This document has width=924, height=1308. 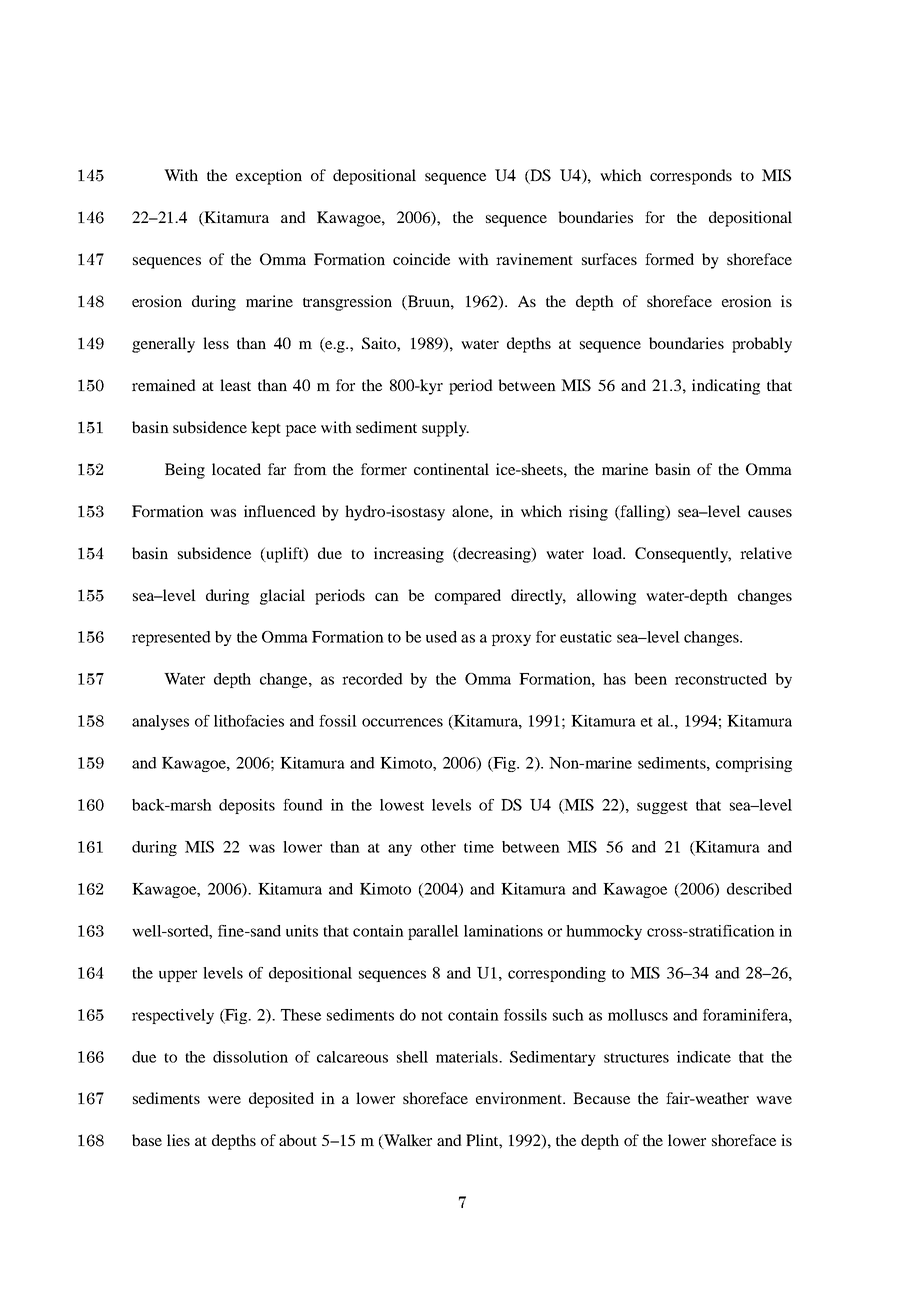 I want to click on environment, so click(x=520, y=1098).
